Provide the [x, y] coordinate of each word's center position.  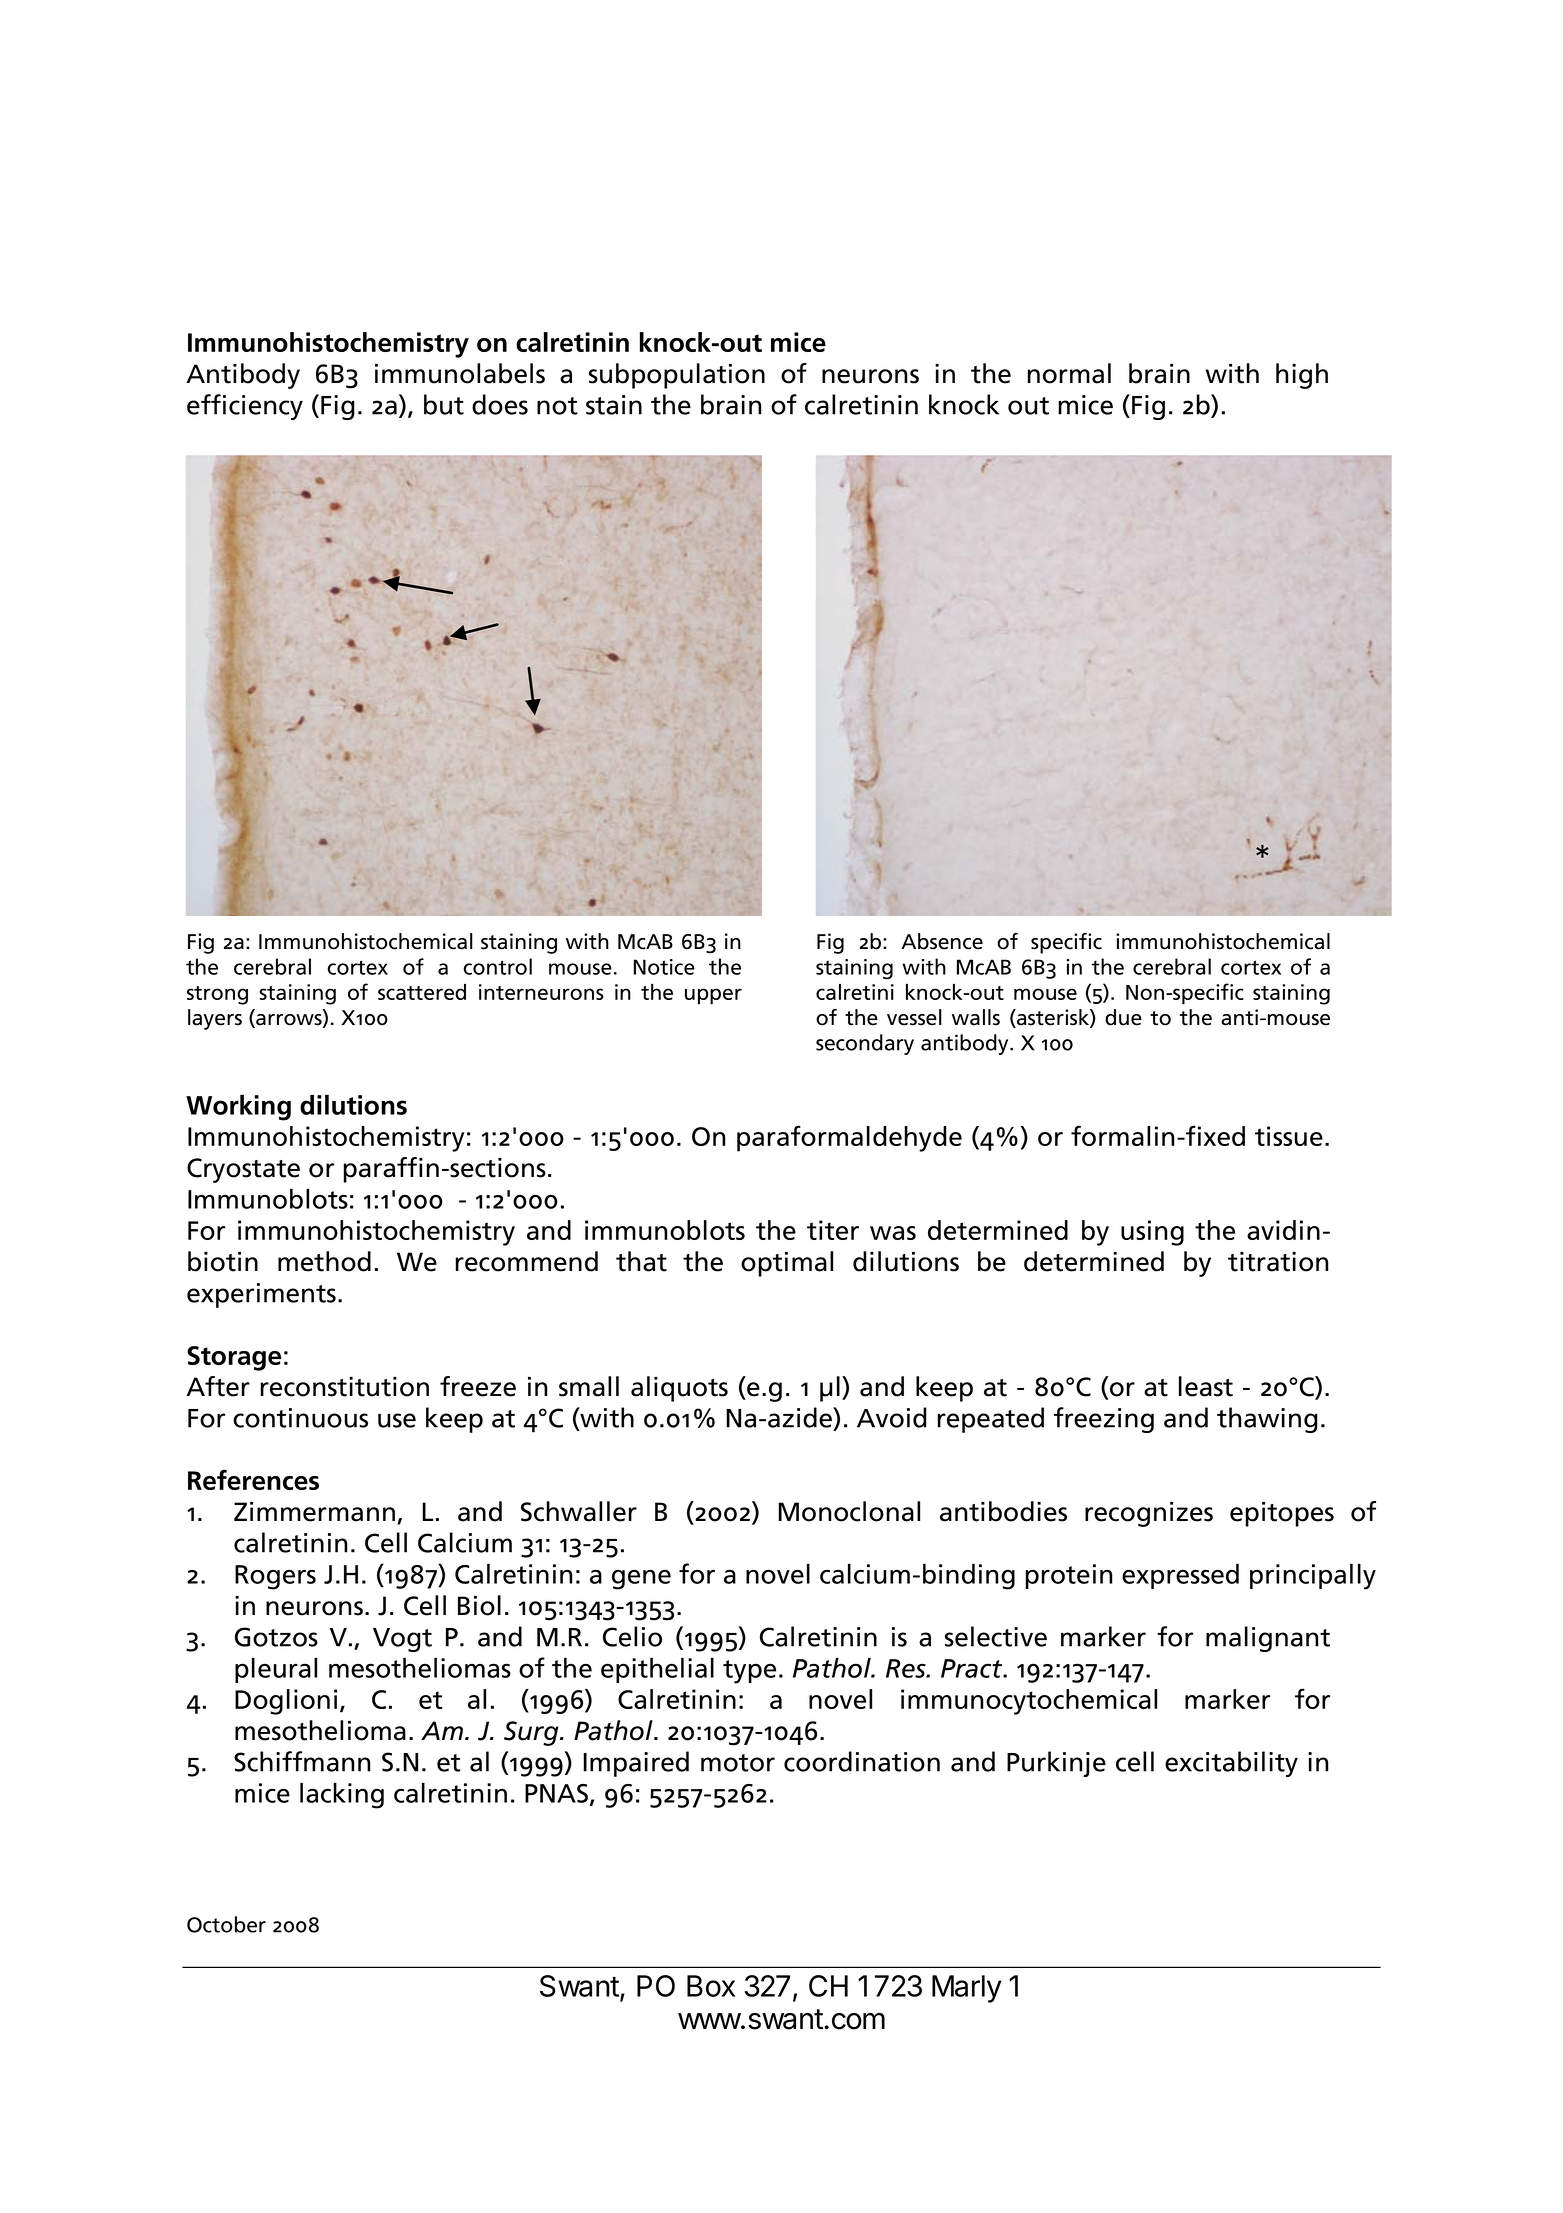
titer [833, 1230]
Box [711, 1986]
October [226, 1924]
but [444, 404]
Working [238, 1107]
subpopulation [677, 376]
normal [1069, 373]
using [1152, 1233]
